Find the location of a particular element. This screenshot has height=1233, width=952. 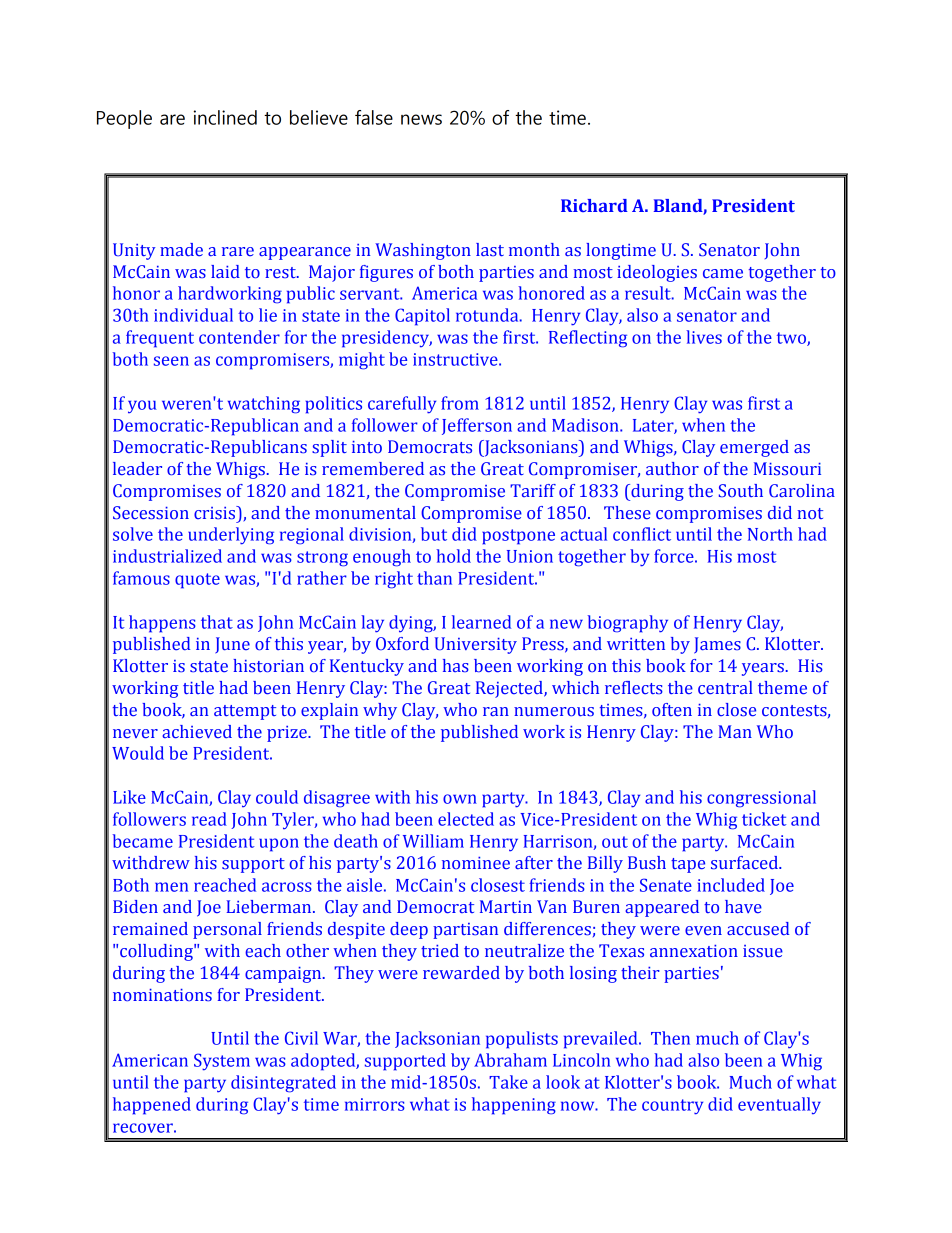

country is located at coordinates (672, 1107).
